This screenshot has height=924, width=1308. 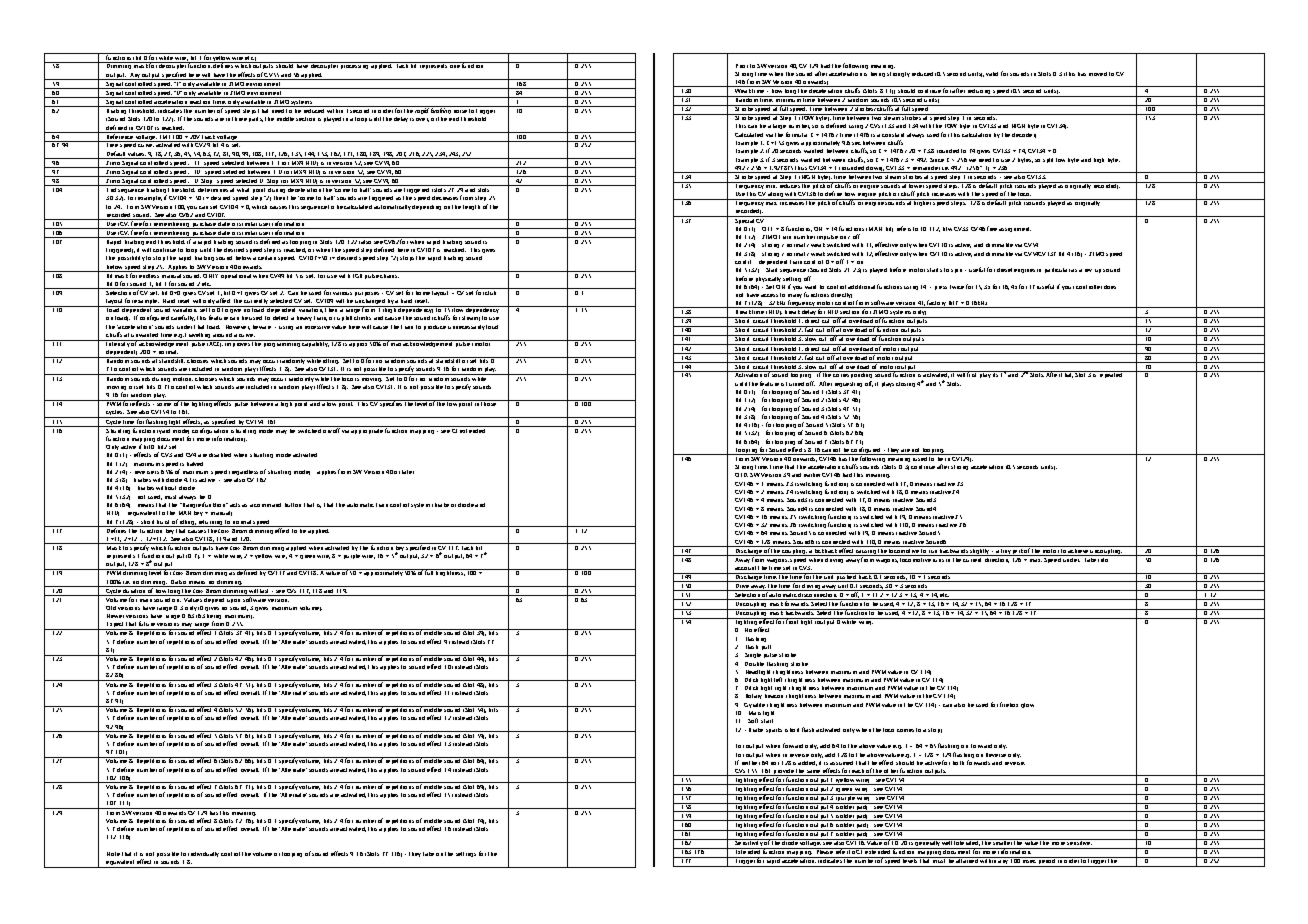 I want to click on diesel, so click(x=1004, y=270).
